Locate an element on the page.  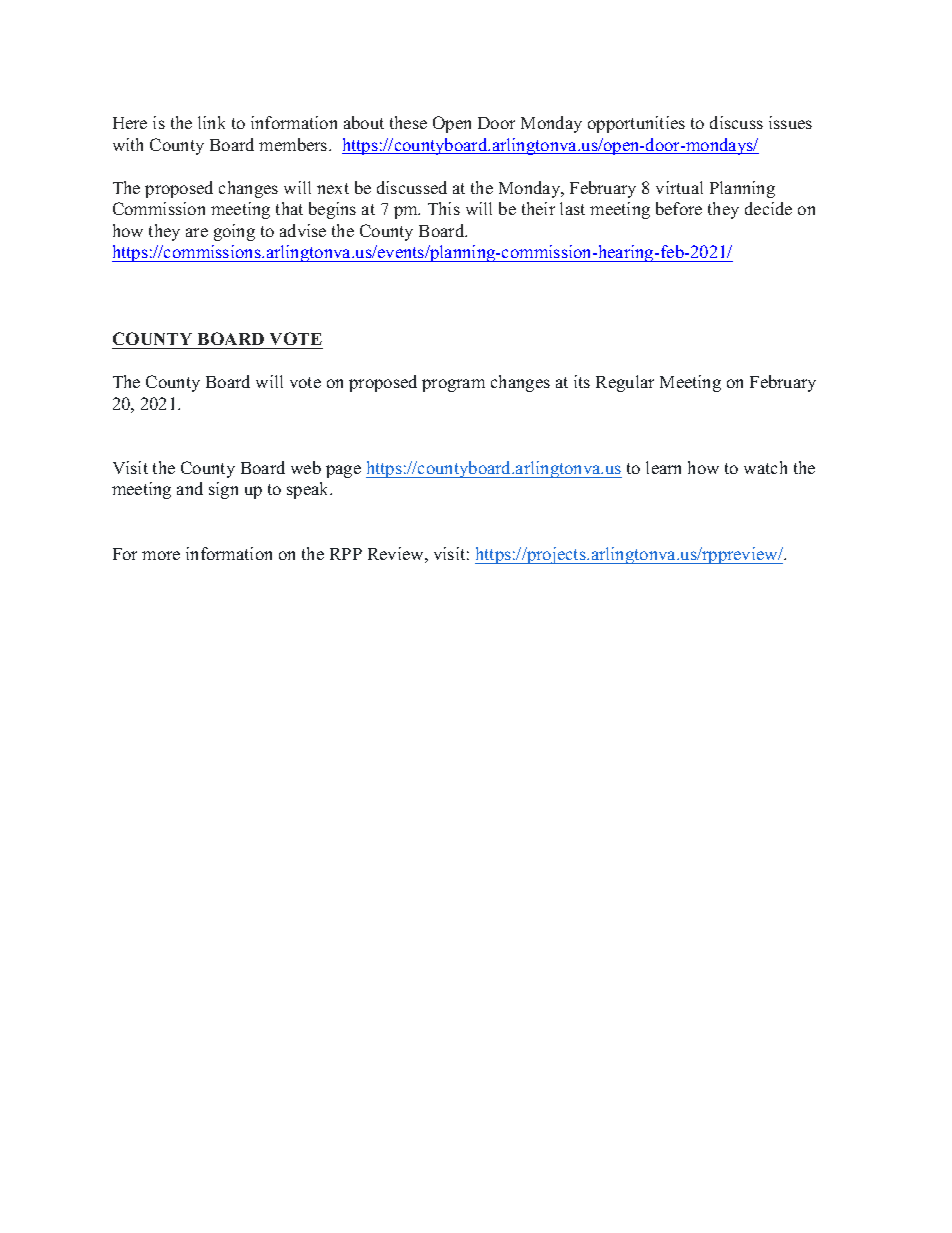
more is located at coordinates (161, 555).
